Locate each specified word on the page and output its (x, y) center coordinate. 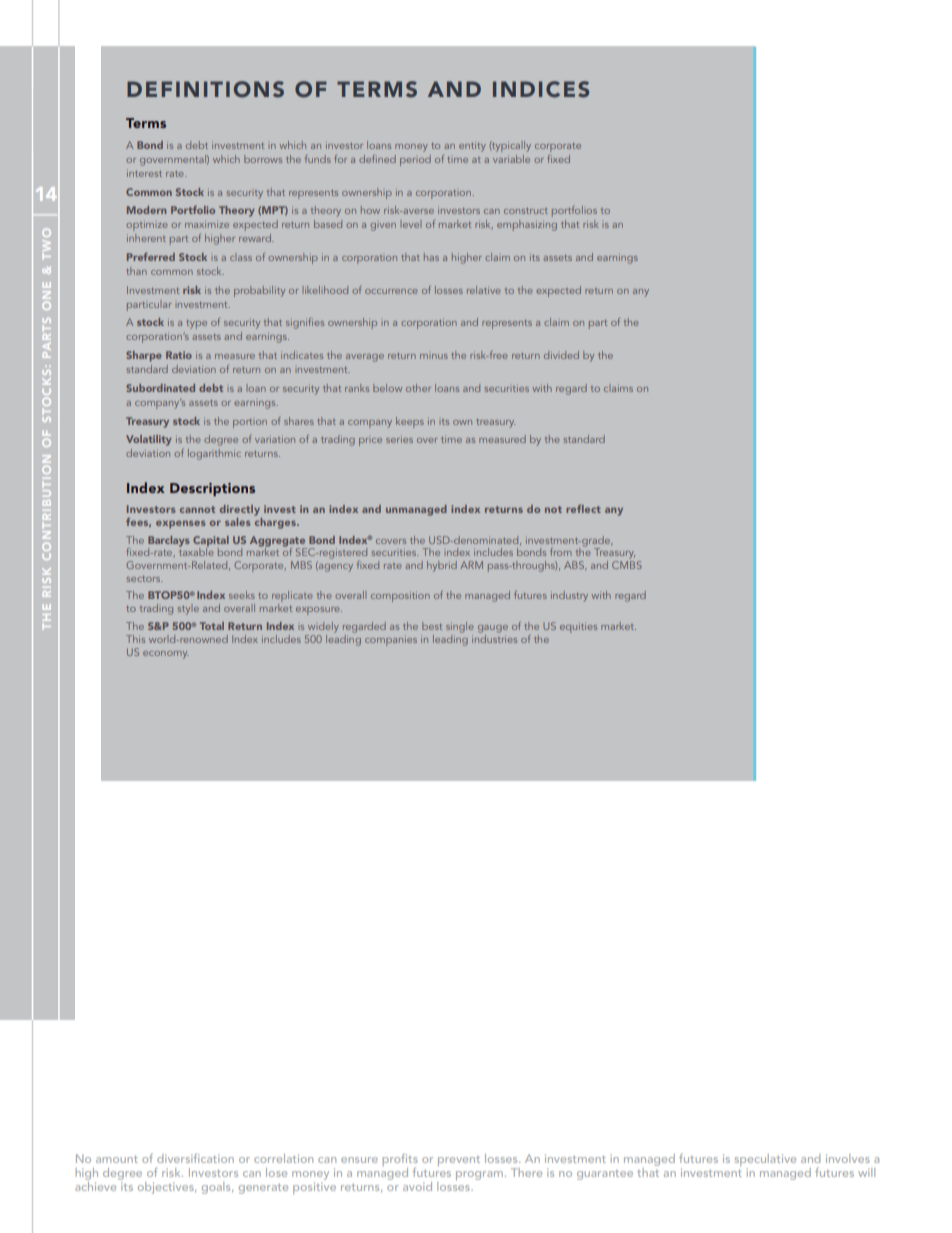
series (399, 440)
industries (494, 639)
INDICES (541, 89)
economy (165, 655)
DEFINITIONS (205, 89)
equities (578, 628)
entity (472, 147)
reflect (583, 509)
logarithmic (214, 454)
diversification (195, 1158)
